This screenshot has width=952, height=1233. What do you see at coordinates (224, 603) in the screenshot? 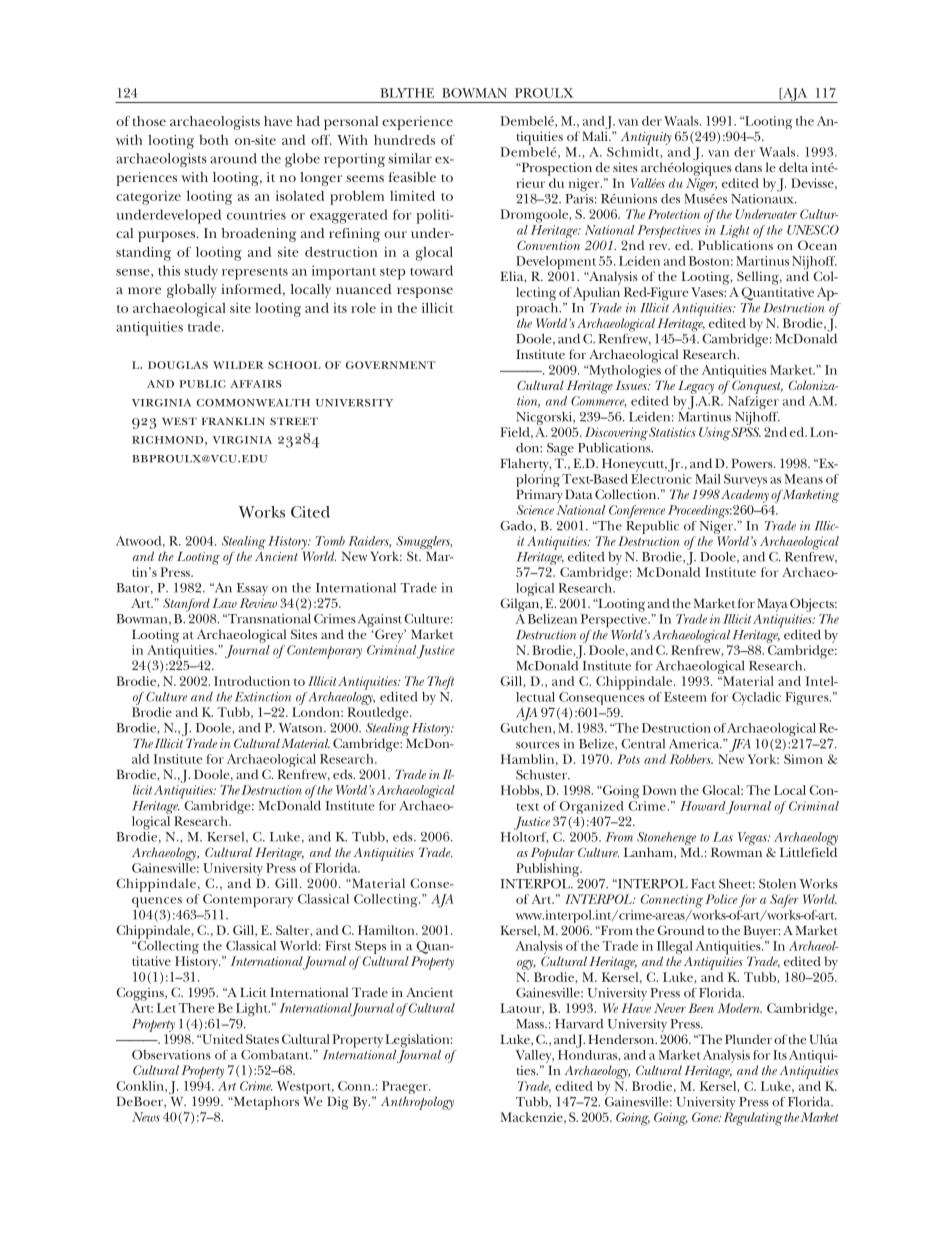
I see `Law` at bounding box center [224, 603].
